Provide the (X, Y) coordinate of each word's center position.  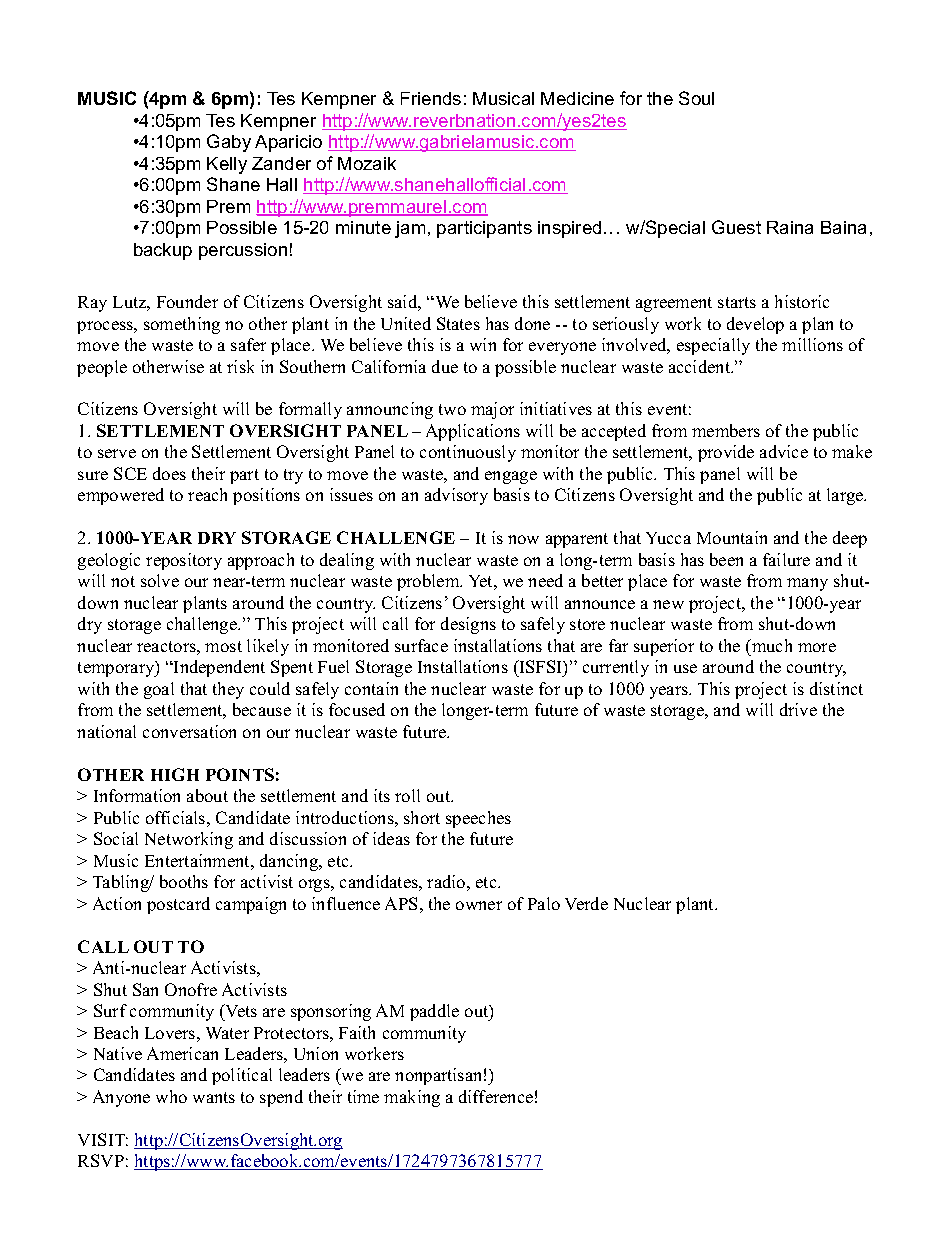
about (207, 795)
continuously (468, 453)
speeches (478, 819)
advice (784, 451)
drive (798, 709)
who (171, 1096)
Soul (696, 98)
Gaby (229, 143)
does (169, 473)
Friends (431, 98)
